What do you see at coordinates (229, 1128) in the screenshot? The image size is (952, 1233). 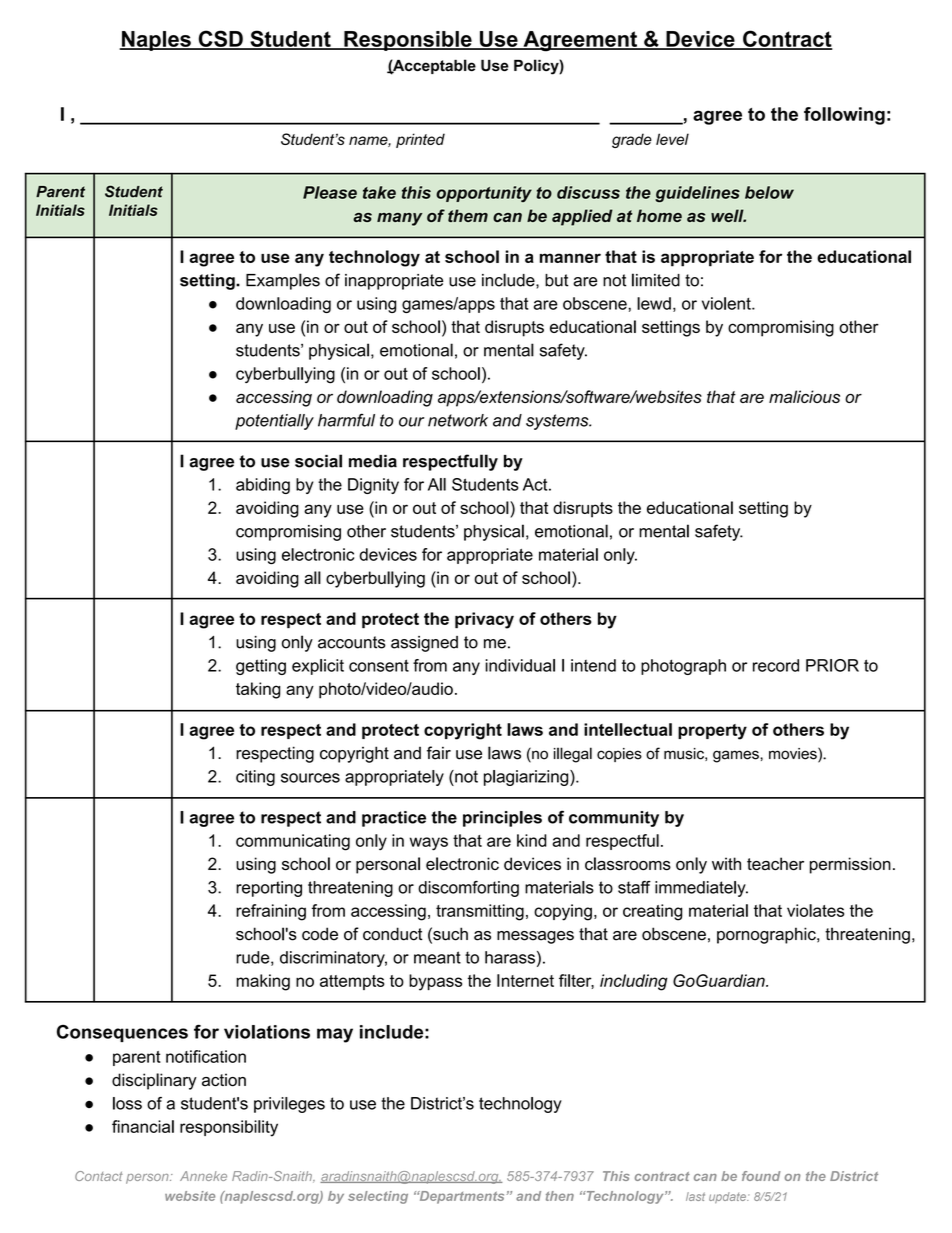 I see `responsibility` at bounding box center [229, 1128].
